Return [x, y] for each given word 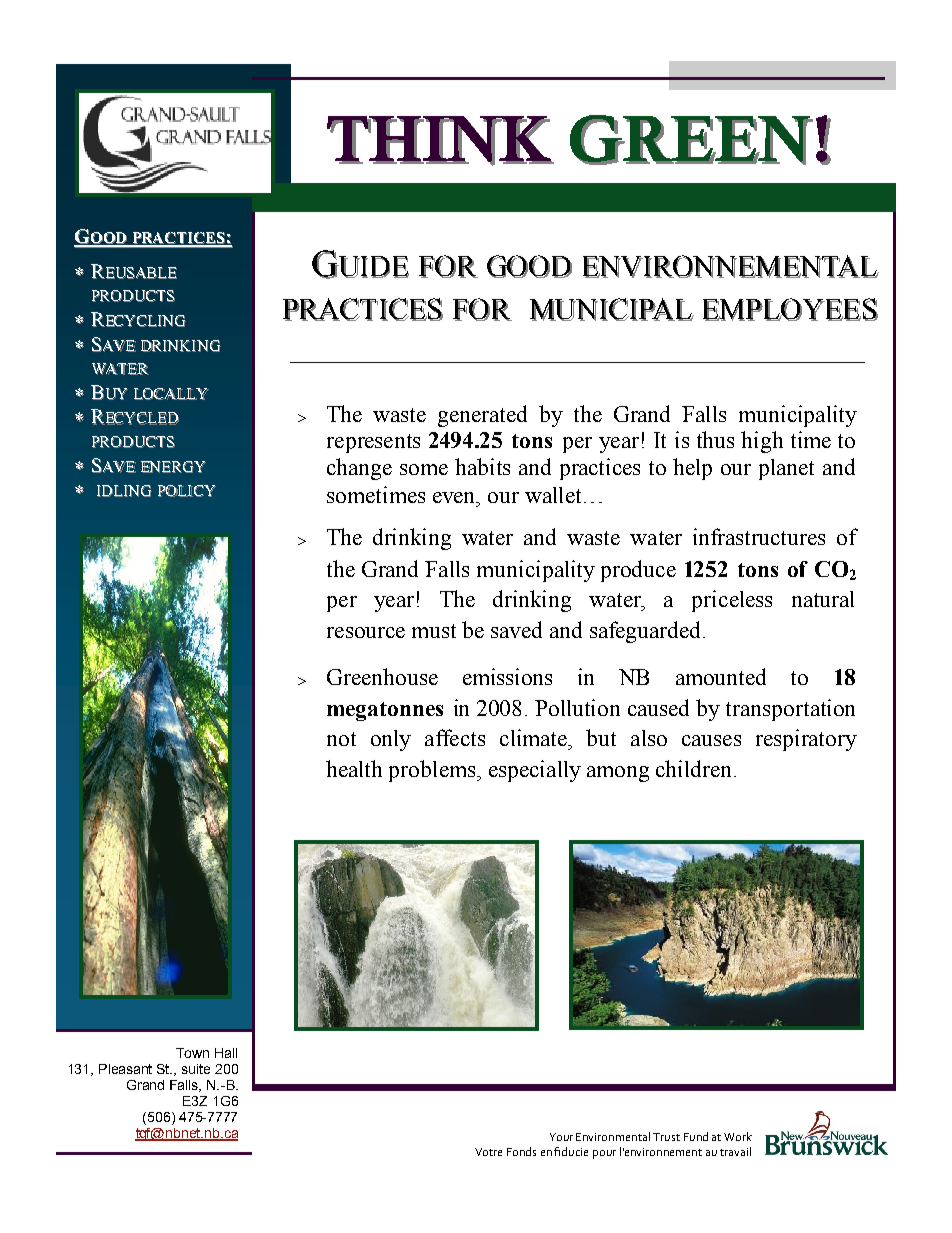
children [695, 768]
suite [196, 1069]
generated [482, 416]
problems [433, 771]
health [354, 768]
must [434, 631]
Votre [488, 1152]
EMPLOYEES [790, 309]
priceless [732, 601]
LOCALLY [171, 394]
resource [366, 632]
